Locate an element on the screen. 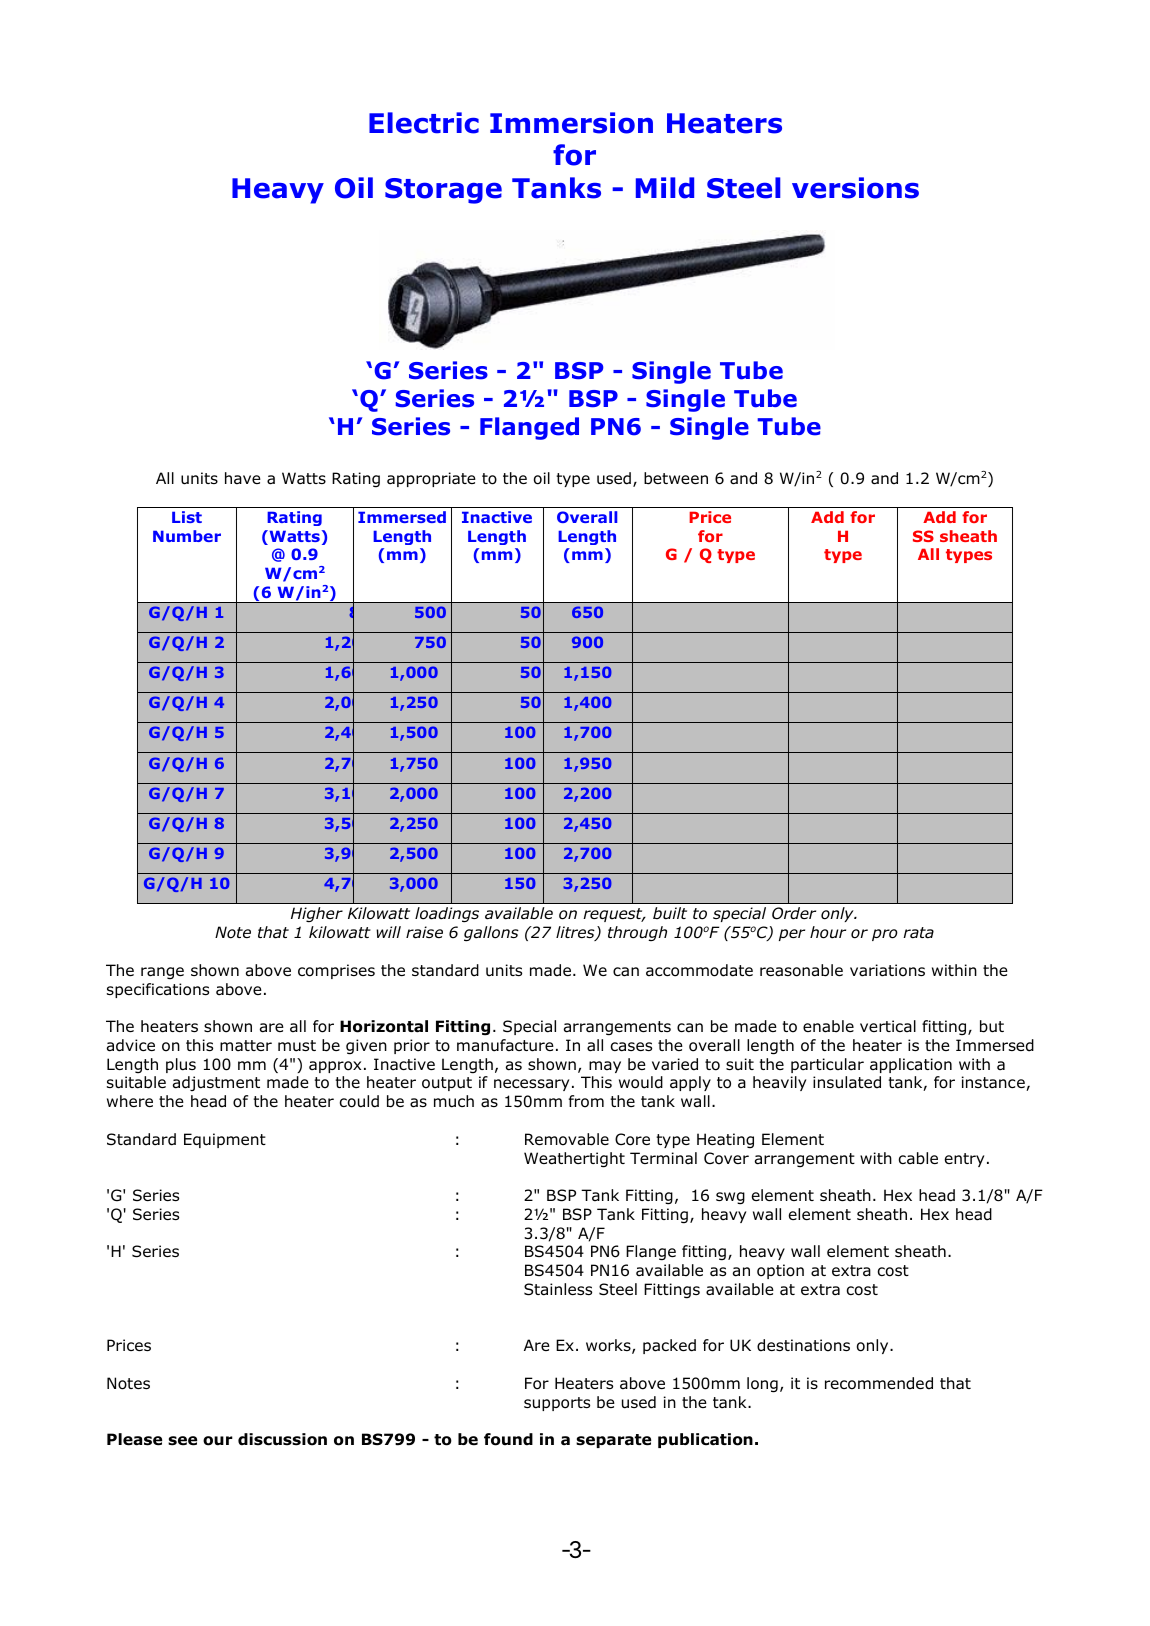  Mild is located at coordinates (665, 188).
